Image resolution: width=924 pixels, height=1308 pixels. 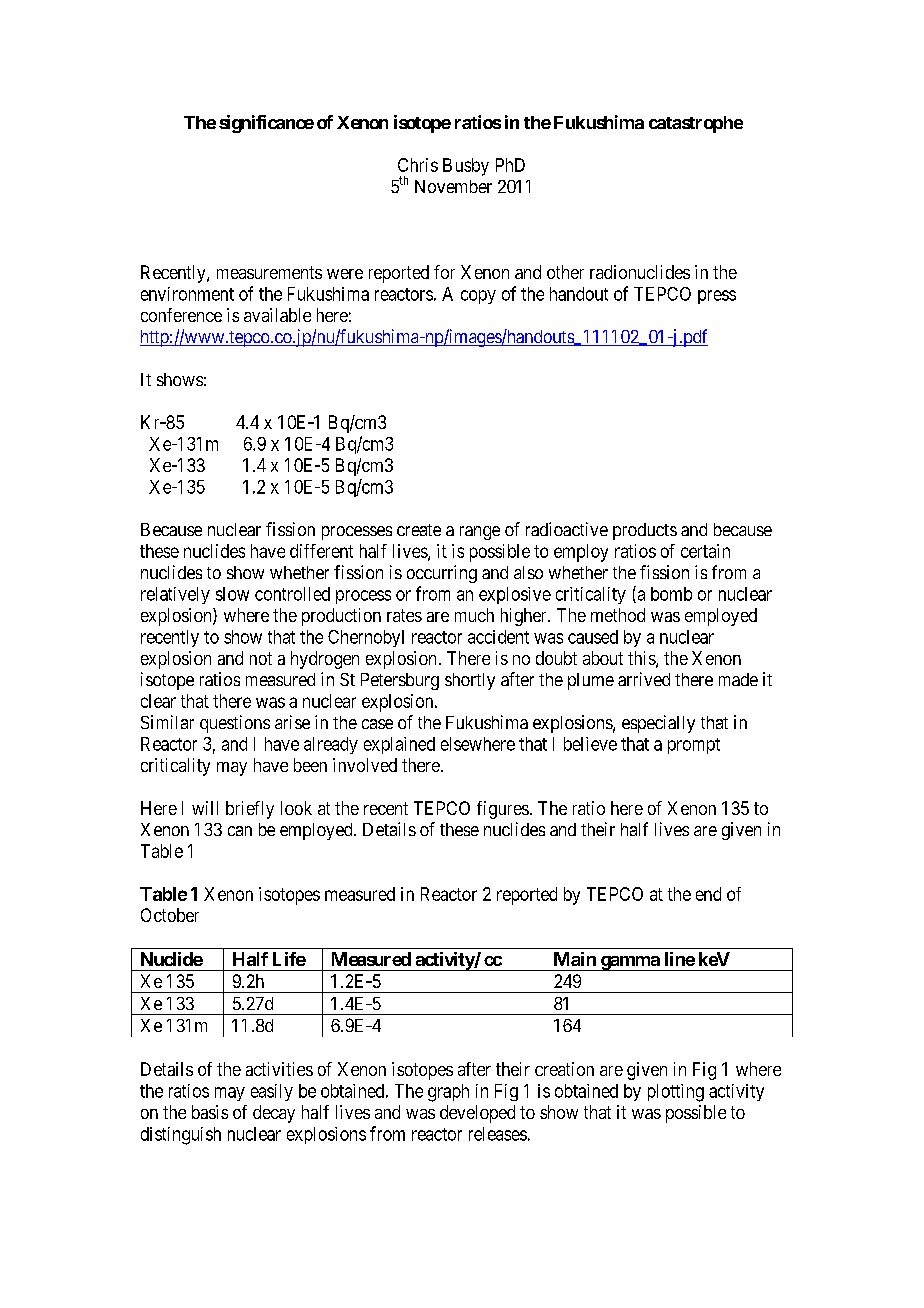 What do you see at coordinates (466, 167) in the screenshot?
I see `Busby` at bounding box center [466, 167].
